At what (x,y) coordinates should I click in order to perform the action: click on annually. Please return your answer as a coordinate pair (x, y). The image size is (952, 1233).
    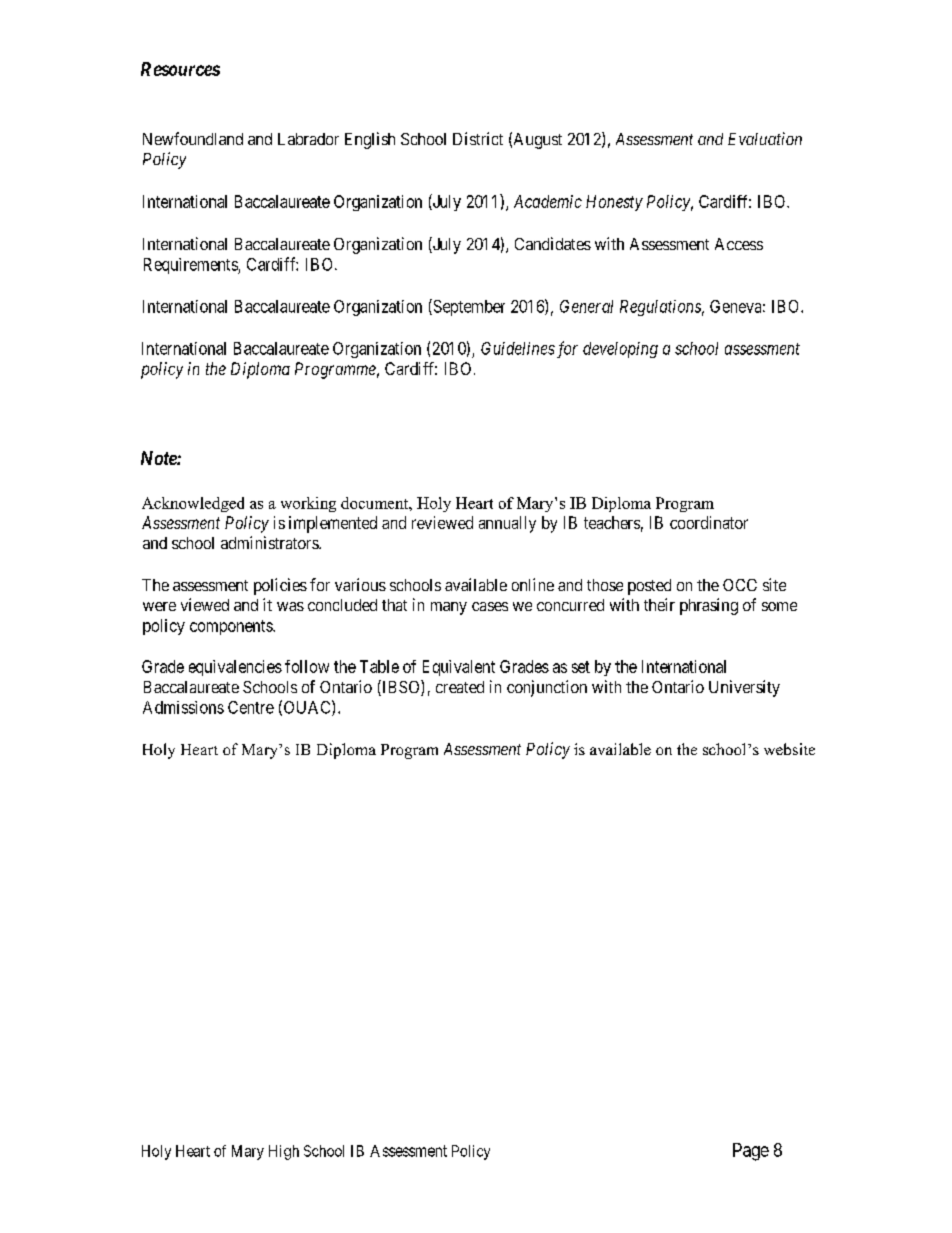
    Looking at the image, I should click on (507, 524).
